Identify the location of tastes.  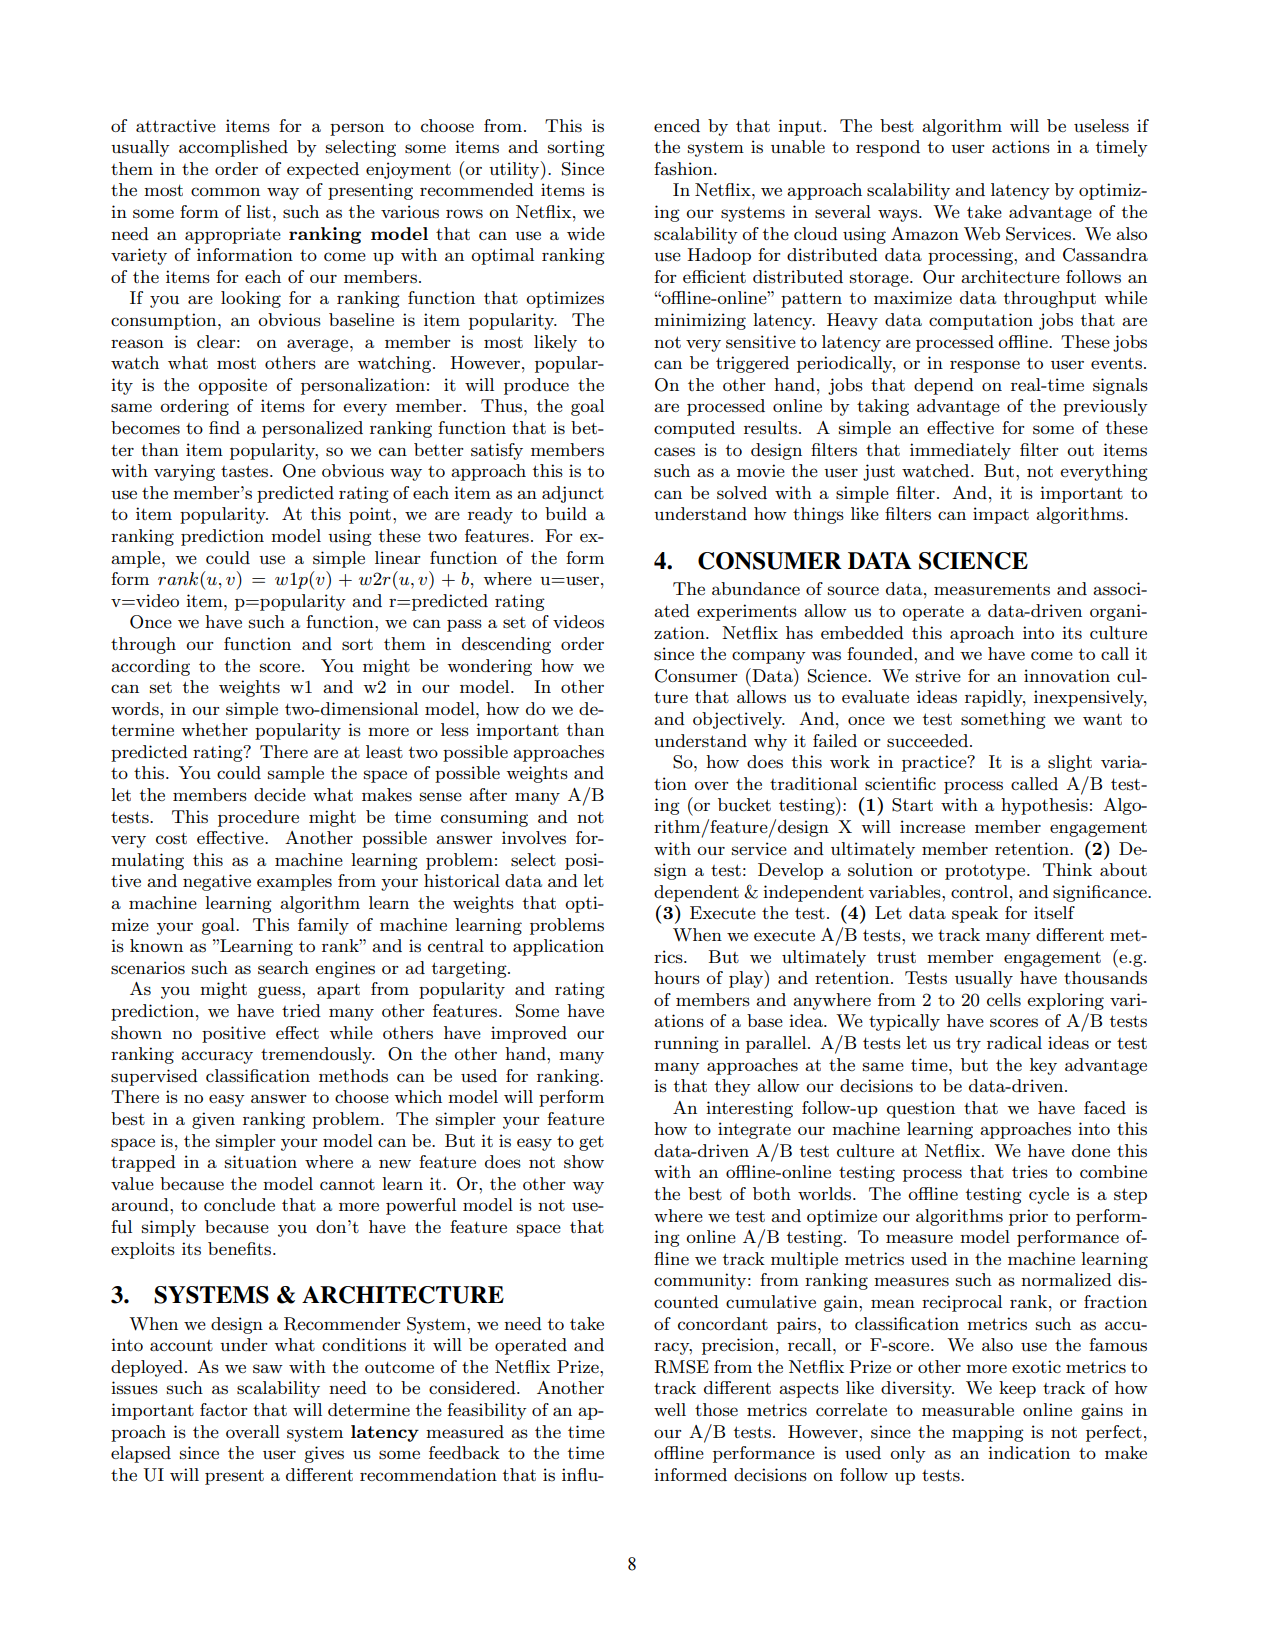
(246, 471).
